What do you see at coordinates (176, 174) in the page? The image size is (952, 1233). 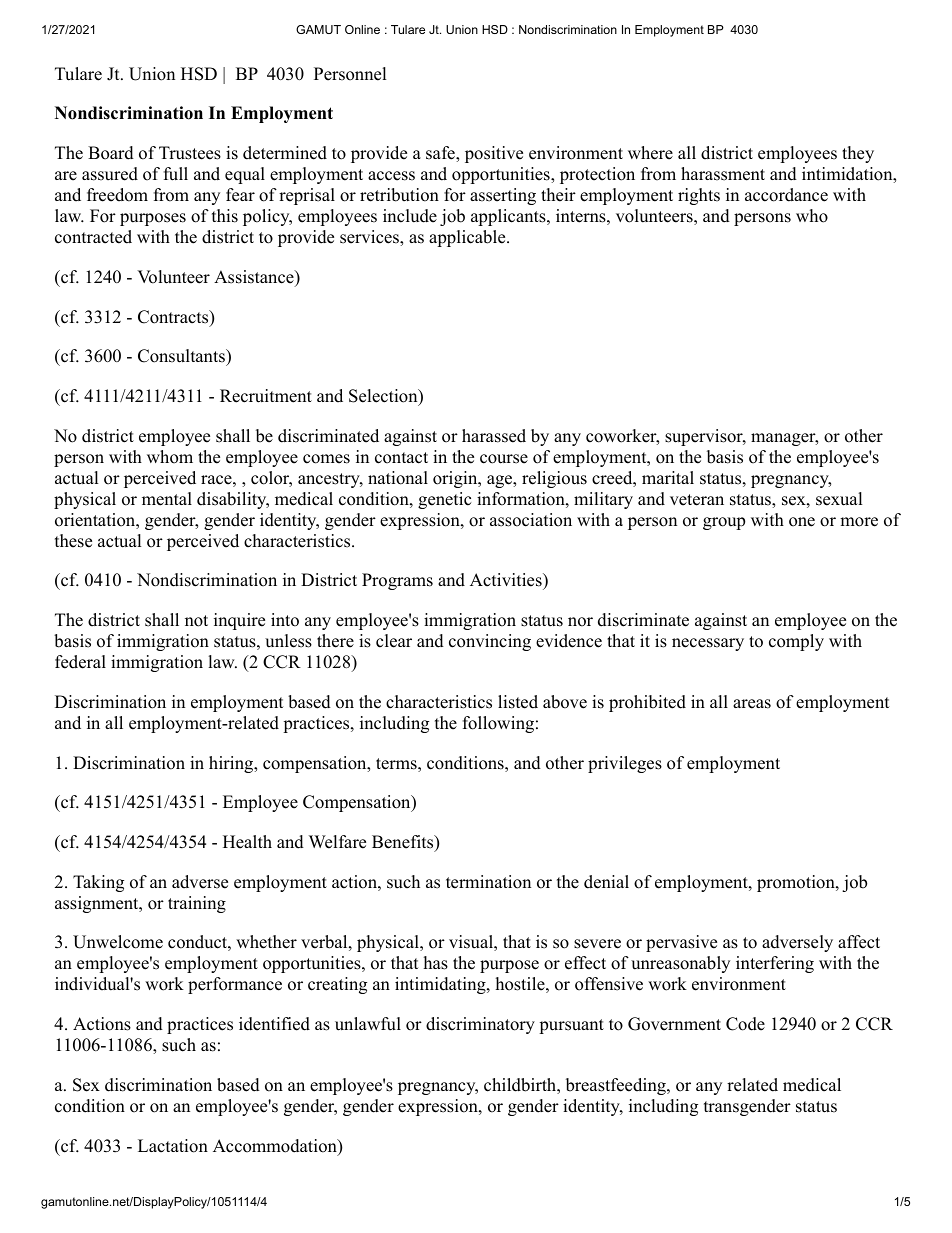 I see `full` at bounding box center [176, 174].
